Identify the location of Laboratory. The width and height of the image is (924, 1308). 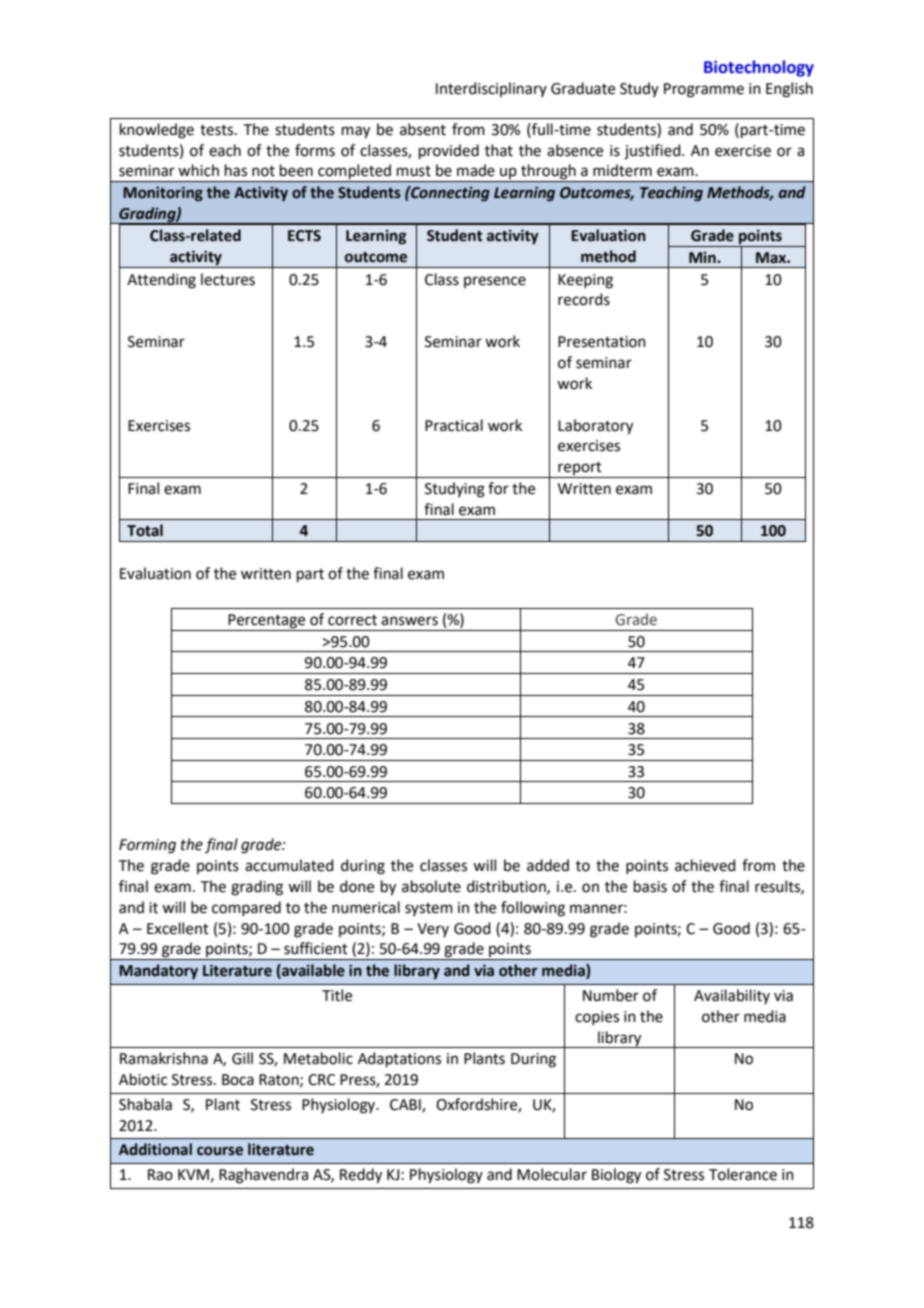
(595, 427).
